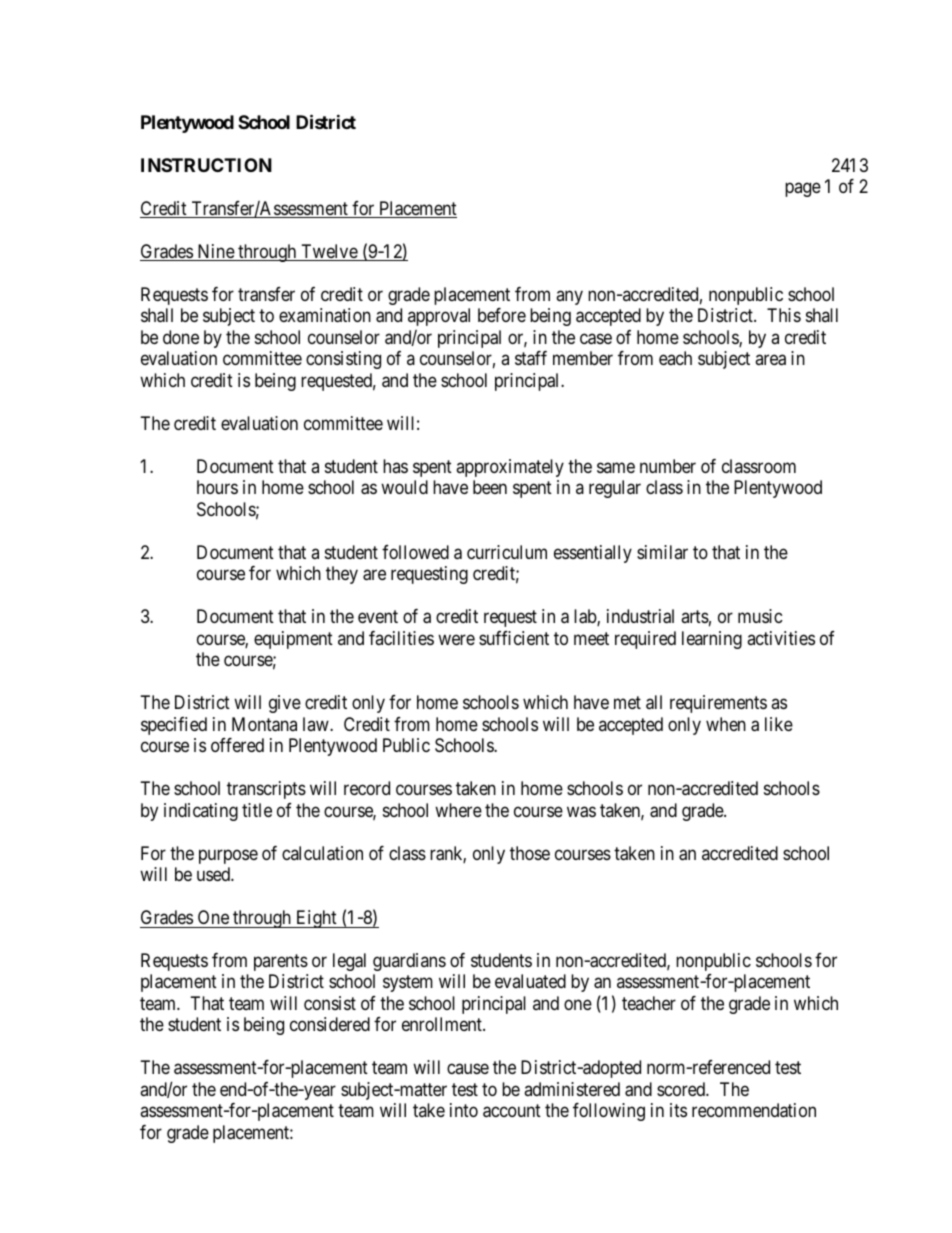 Image resolution: width=952 pixels, height=1233 pixels. What do you see at coordinates (514, 638) in the page?
I see `sufficient` at bounding box center [514, 638].
